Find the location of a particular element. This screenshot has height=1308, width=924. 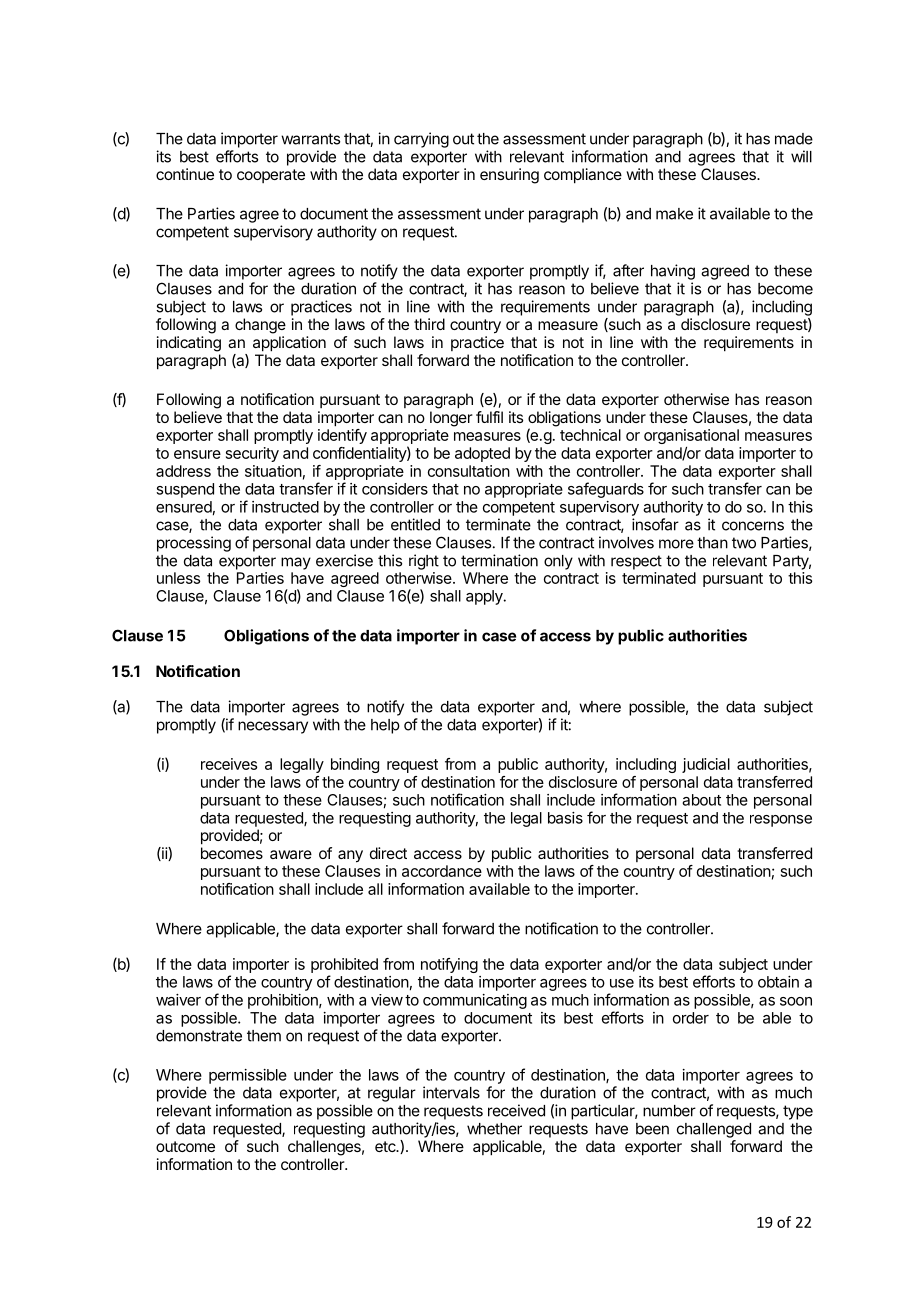

make is located at coordinates (674, 214).
